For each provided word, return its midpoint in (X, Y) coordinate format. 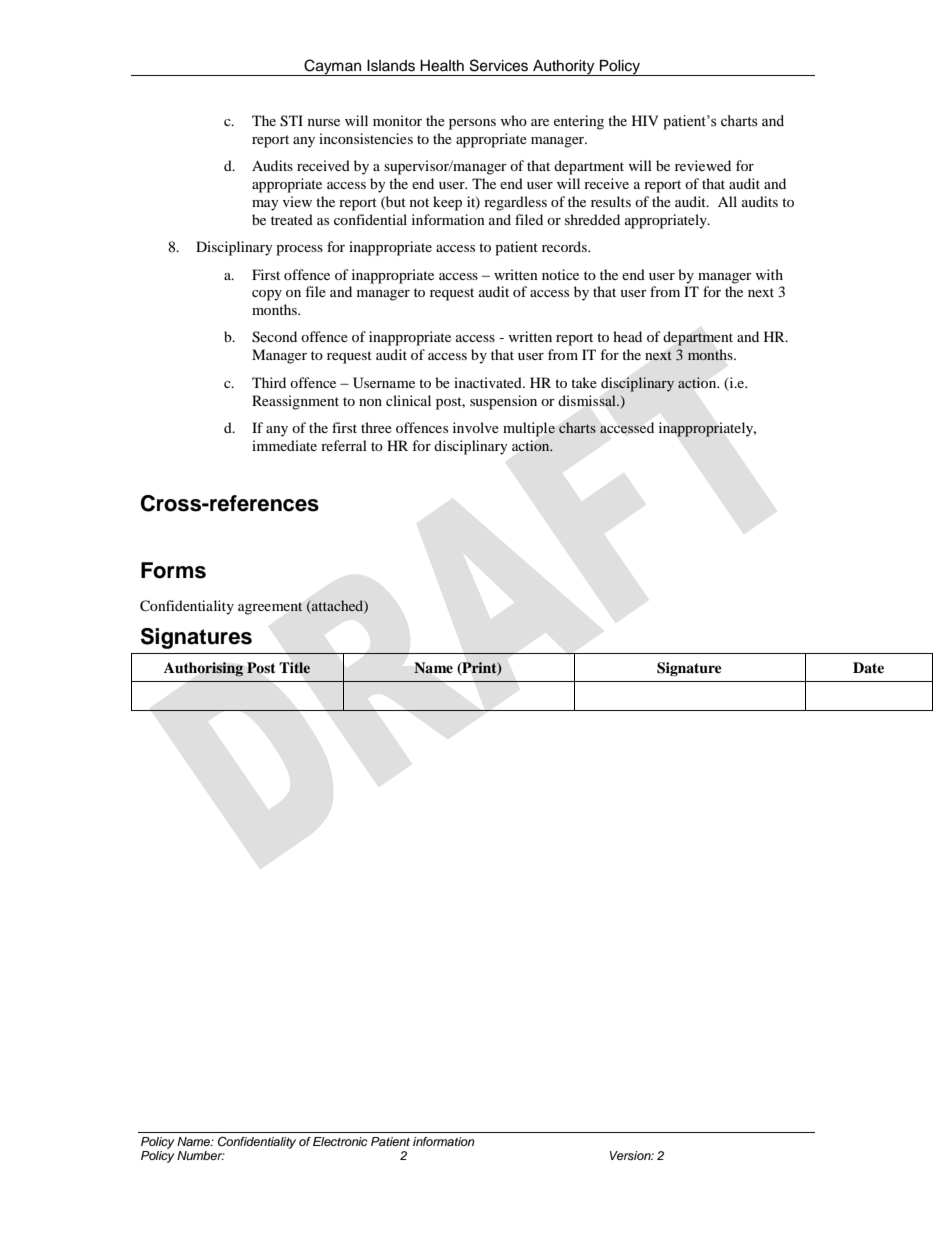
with (769, 274)
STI (291, 121)
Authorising (203, 669)
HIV (645, 120)
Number (201, 1155)
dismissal (588, 401)
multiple (529, 429)
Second (274, 337)
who (513, 120)
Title (294, 668)
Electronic (340, 1141)
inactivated (489, 382)
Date (868, 667)
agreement (270, 608)
